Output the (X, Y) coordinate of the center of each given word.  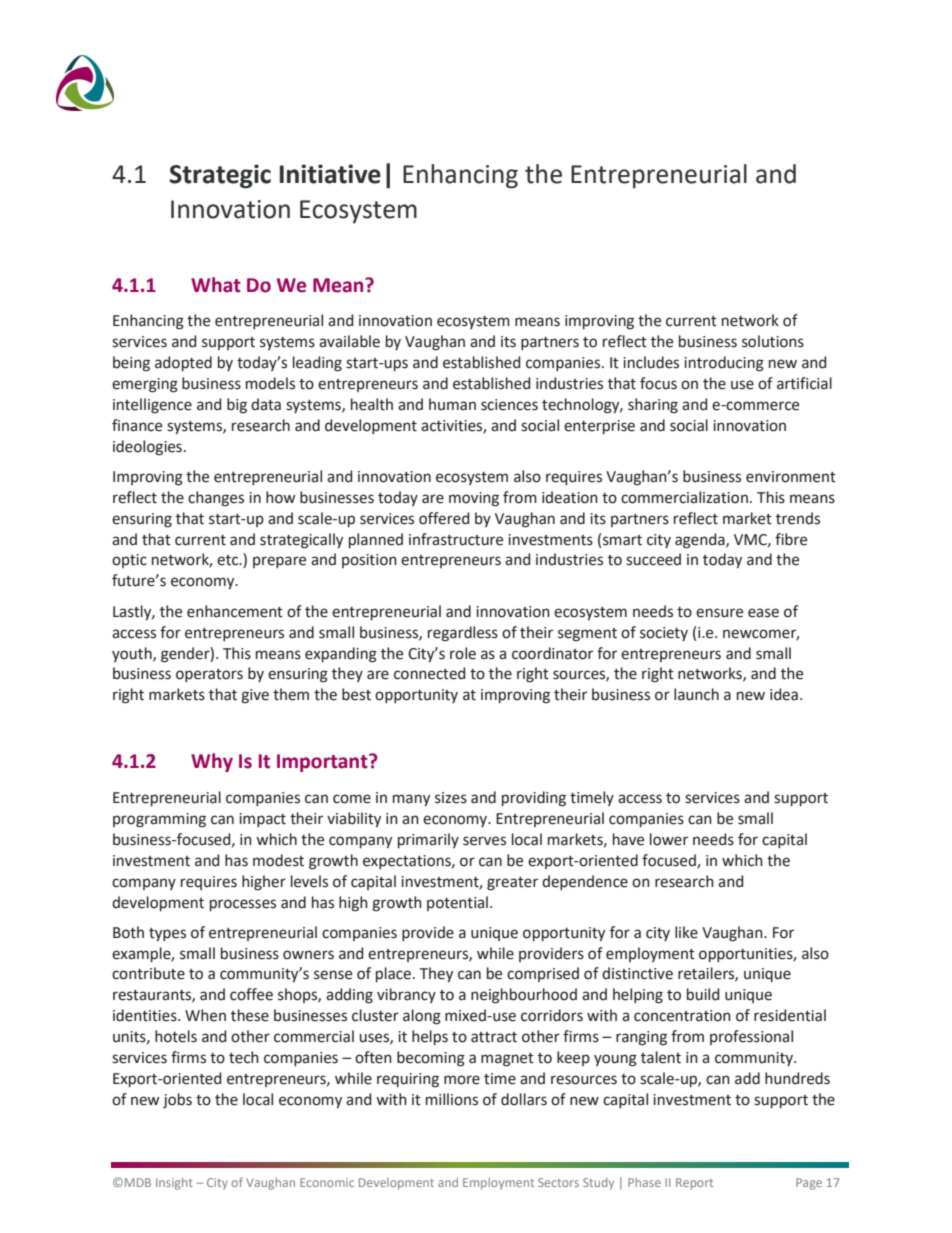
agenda (701, 541)
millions (452, 1099)
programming (159, 820)
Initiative (330, 174)
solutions (773, 341)
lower (669, 839)
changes (216, 499)
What (216, 285)
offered (444, 518)
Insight (174, 1184)
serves (484, 841)
